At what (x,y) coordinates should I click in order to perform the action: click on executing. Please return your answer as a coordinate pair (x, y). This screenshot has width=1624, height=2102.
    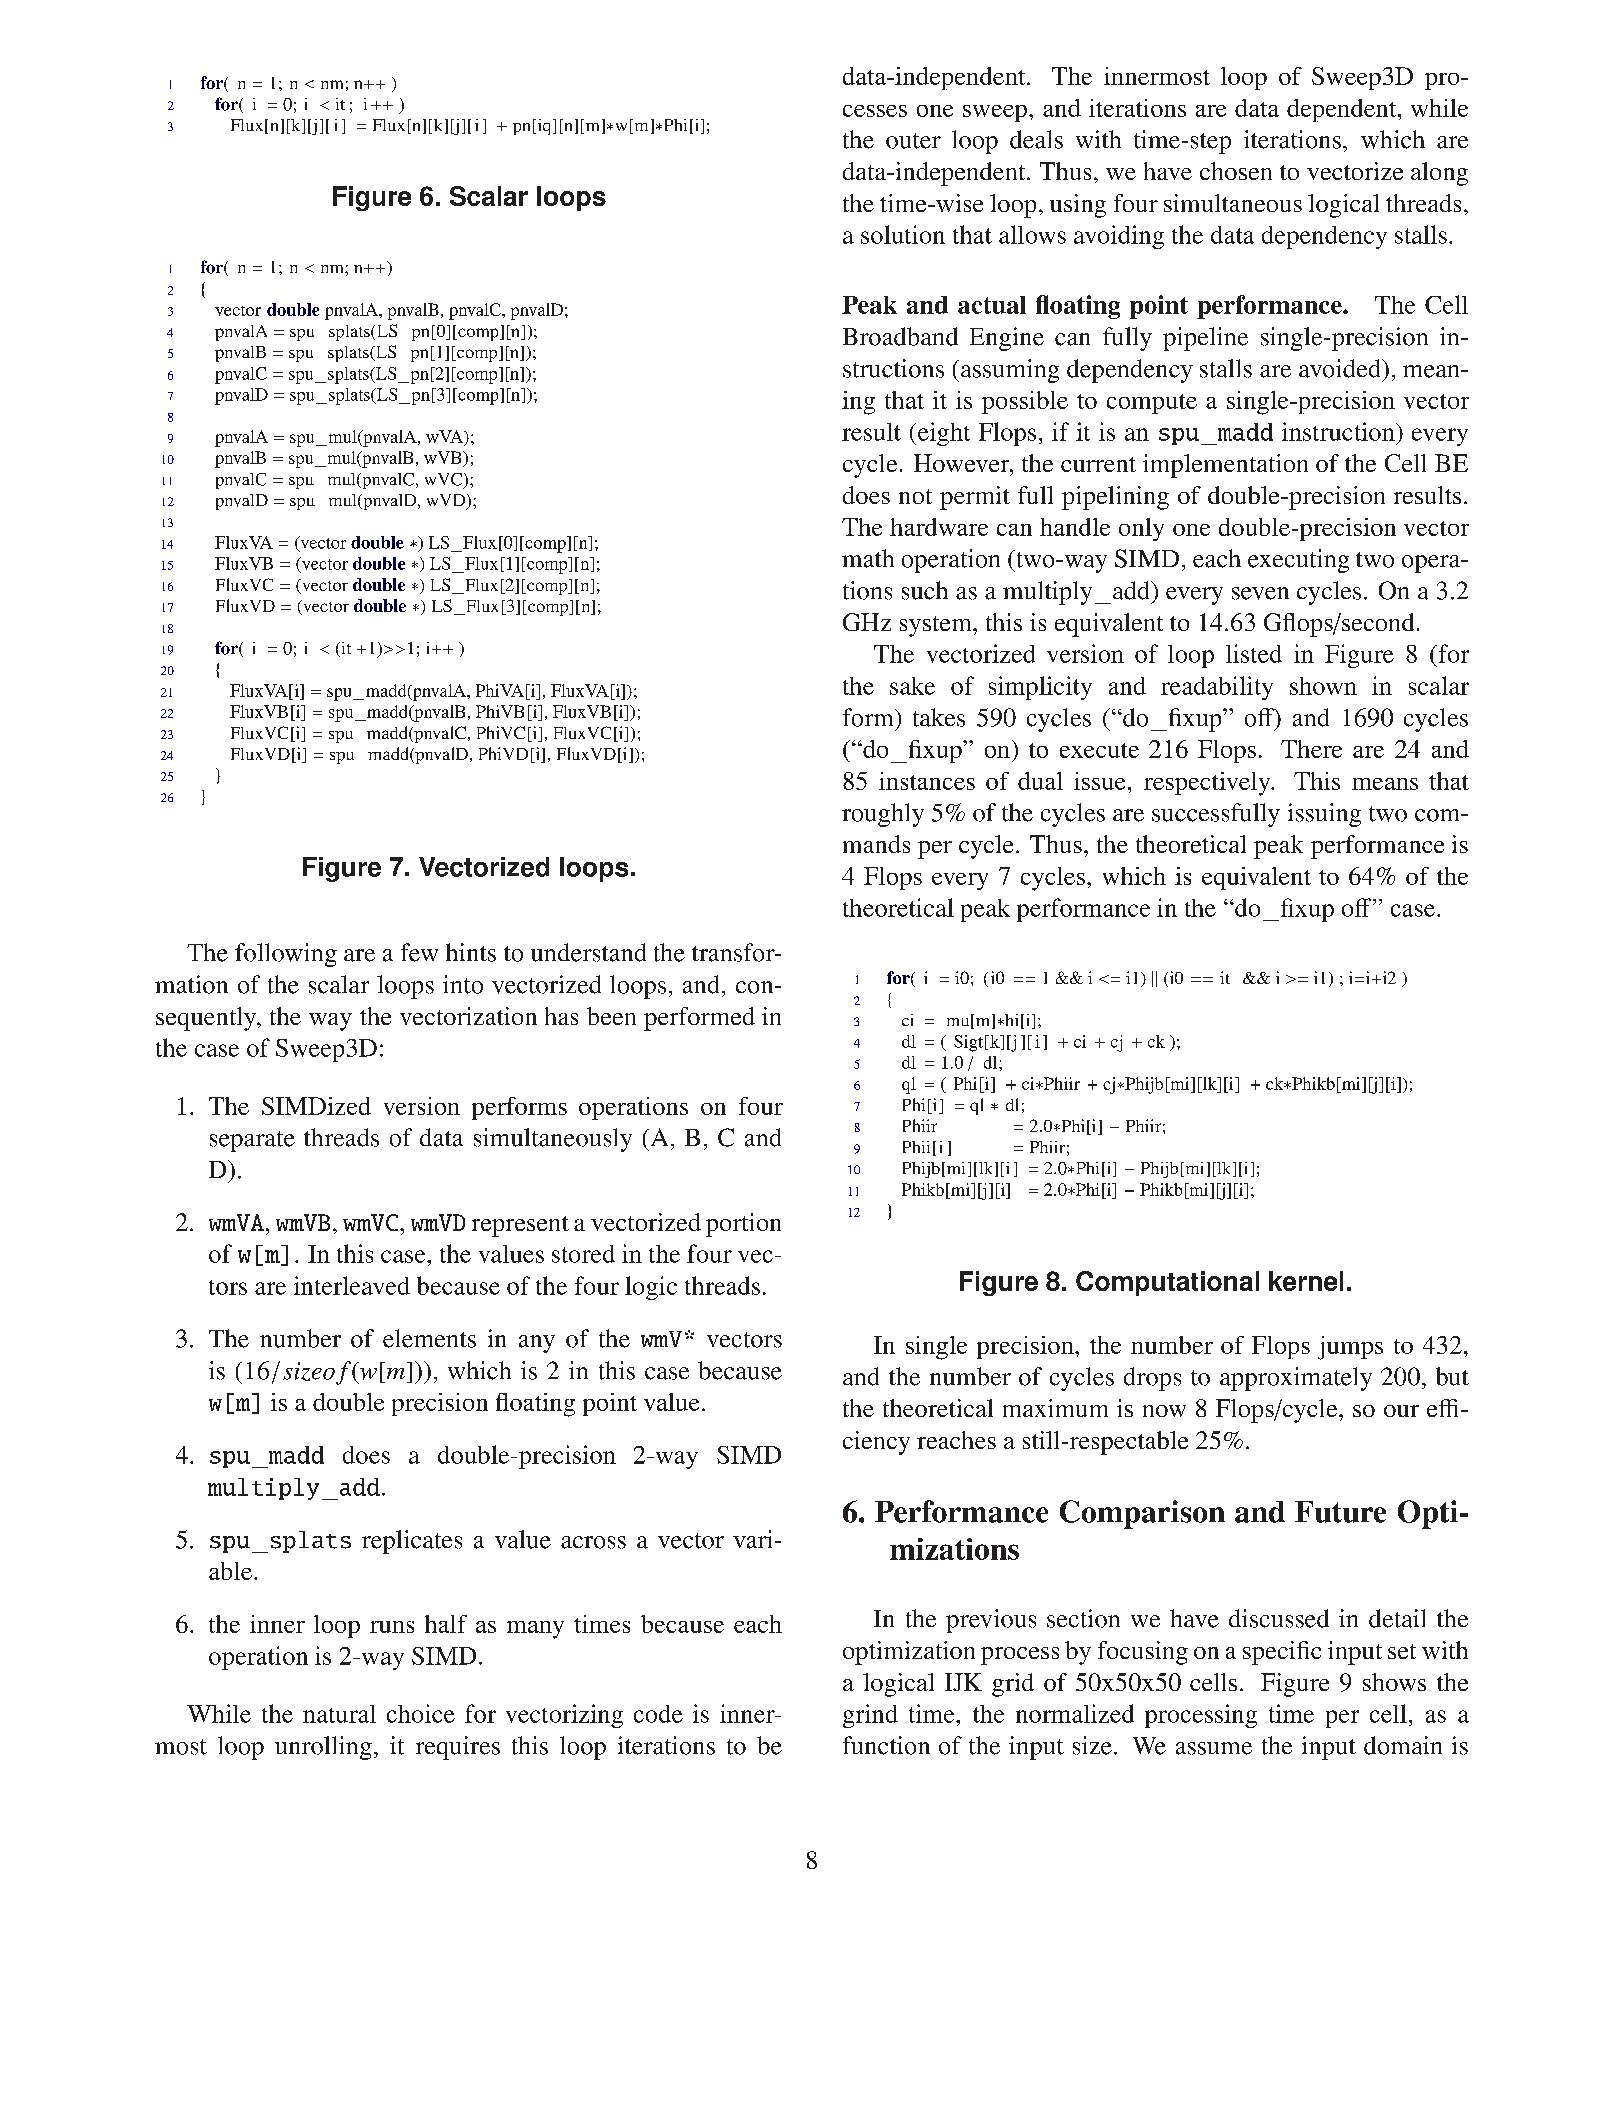
    Looking at the image, I should click on (1298, 561).
